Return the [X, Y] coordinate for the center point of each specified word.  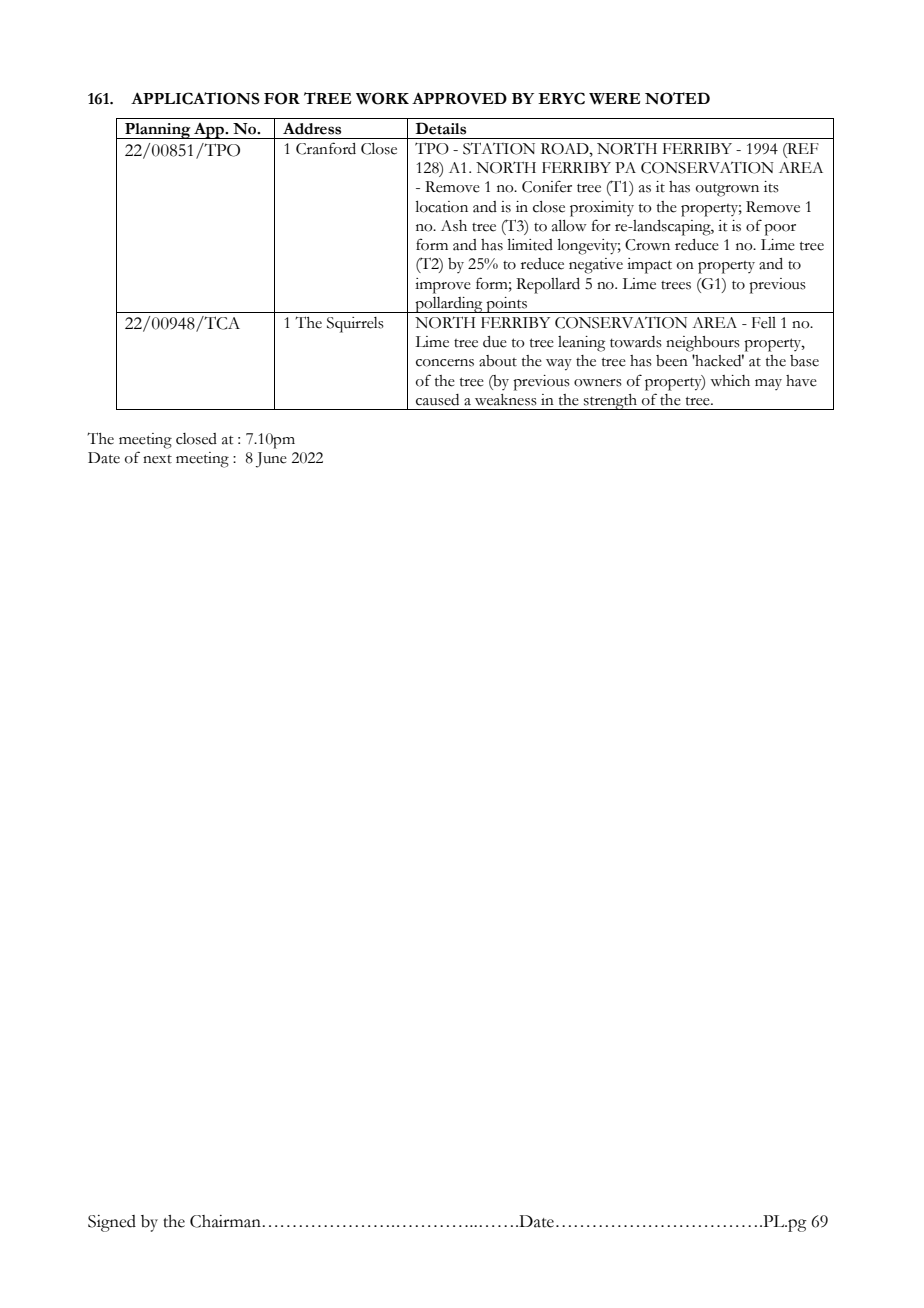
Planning [158, 131]
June [271, 460]
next [157, 459]
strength [611, 402]
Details [440, 128]
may [768, 384]
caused [437, 400]
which [730, 381]
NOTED [677, 98]
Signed [112, 1223]
